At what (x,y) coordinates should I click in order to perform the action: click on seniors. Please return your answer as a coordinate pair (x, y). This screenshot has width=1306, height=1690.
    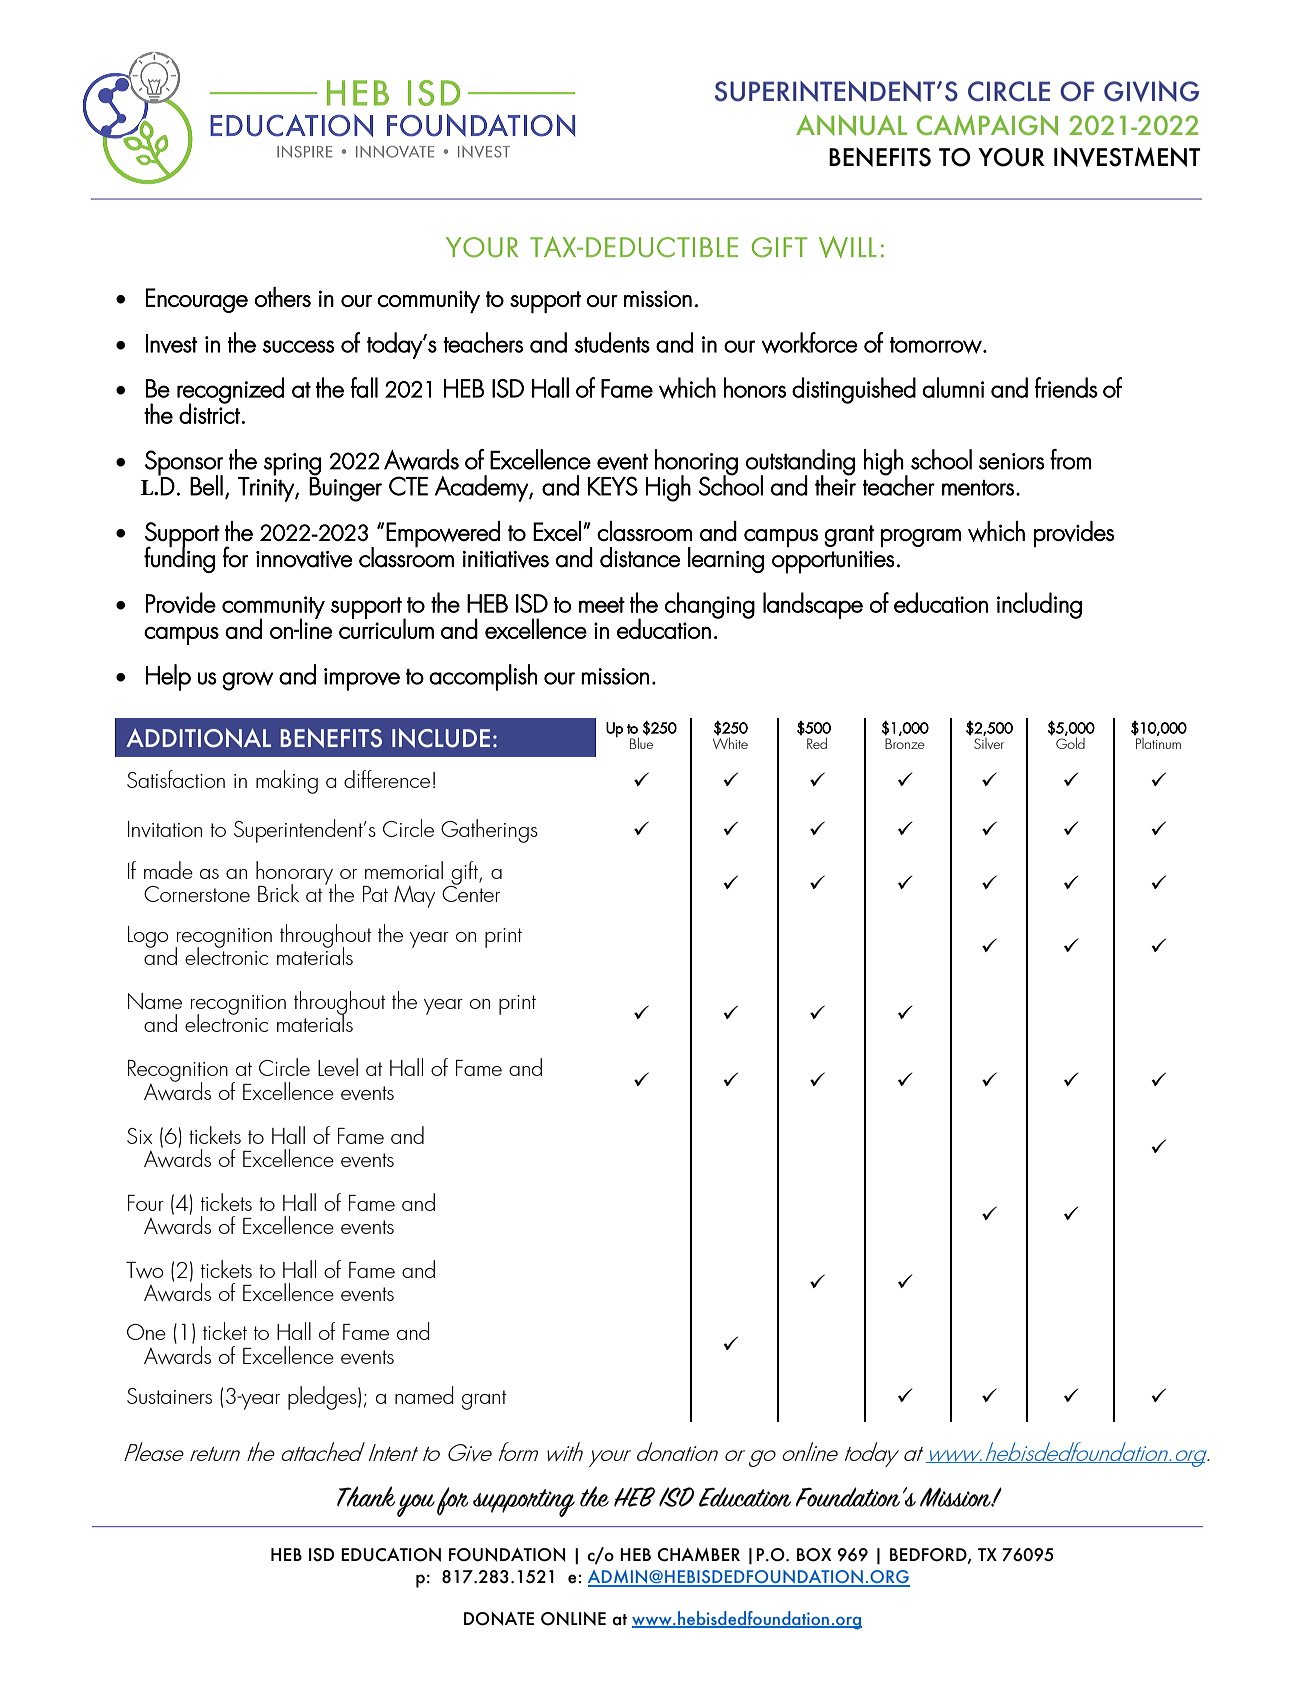
    Looking at the image, I should click on (1012, 461).
